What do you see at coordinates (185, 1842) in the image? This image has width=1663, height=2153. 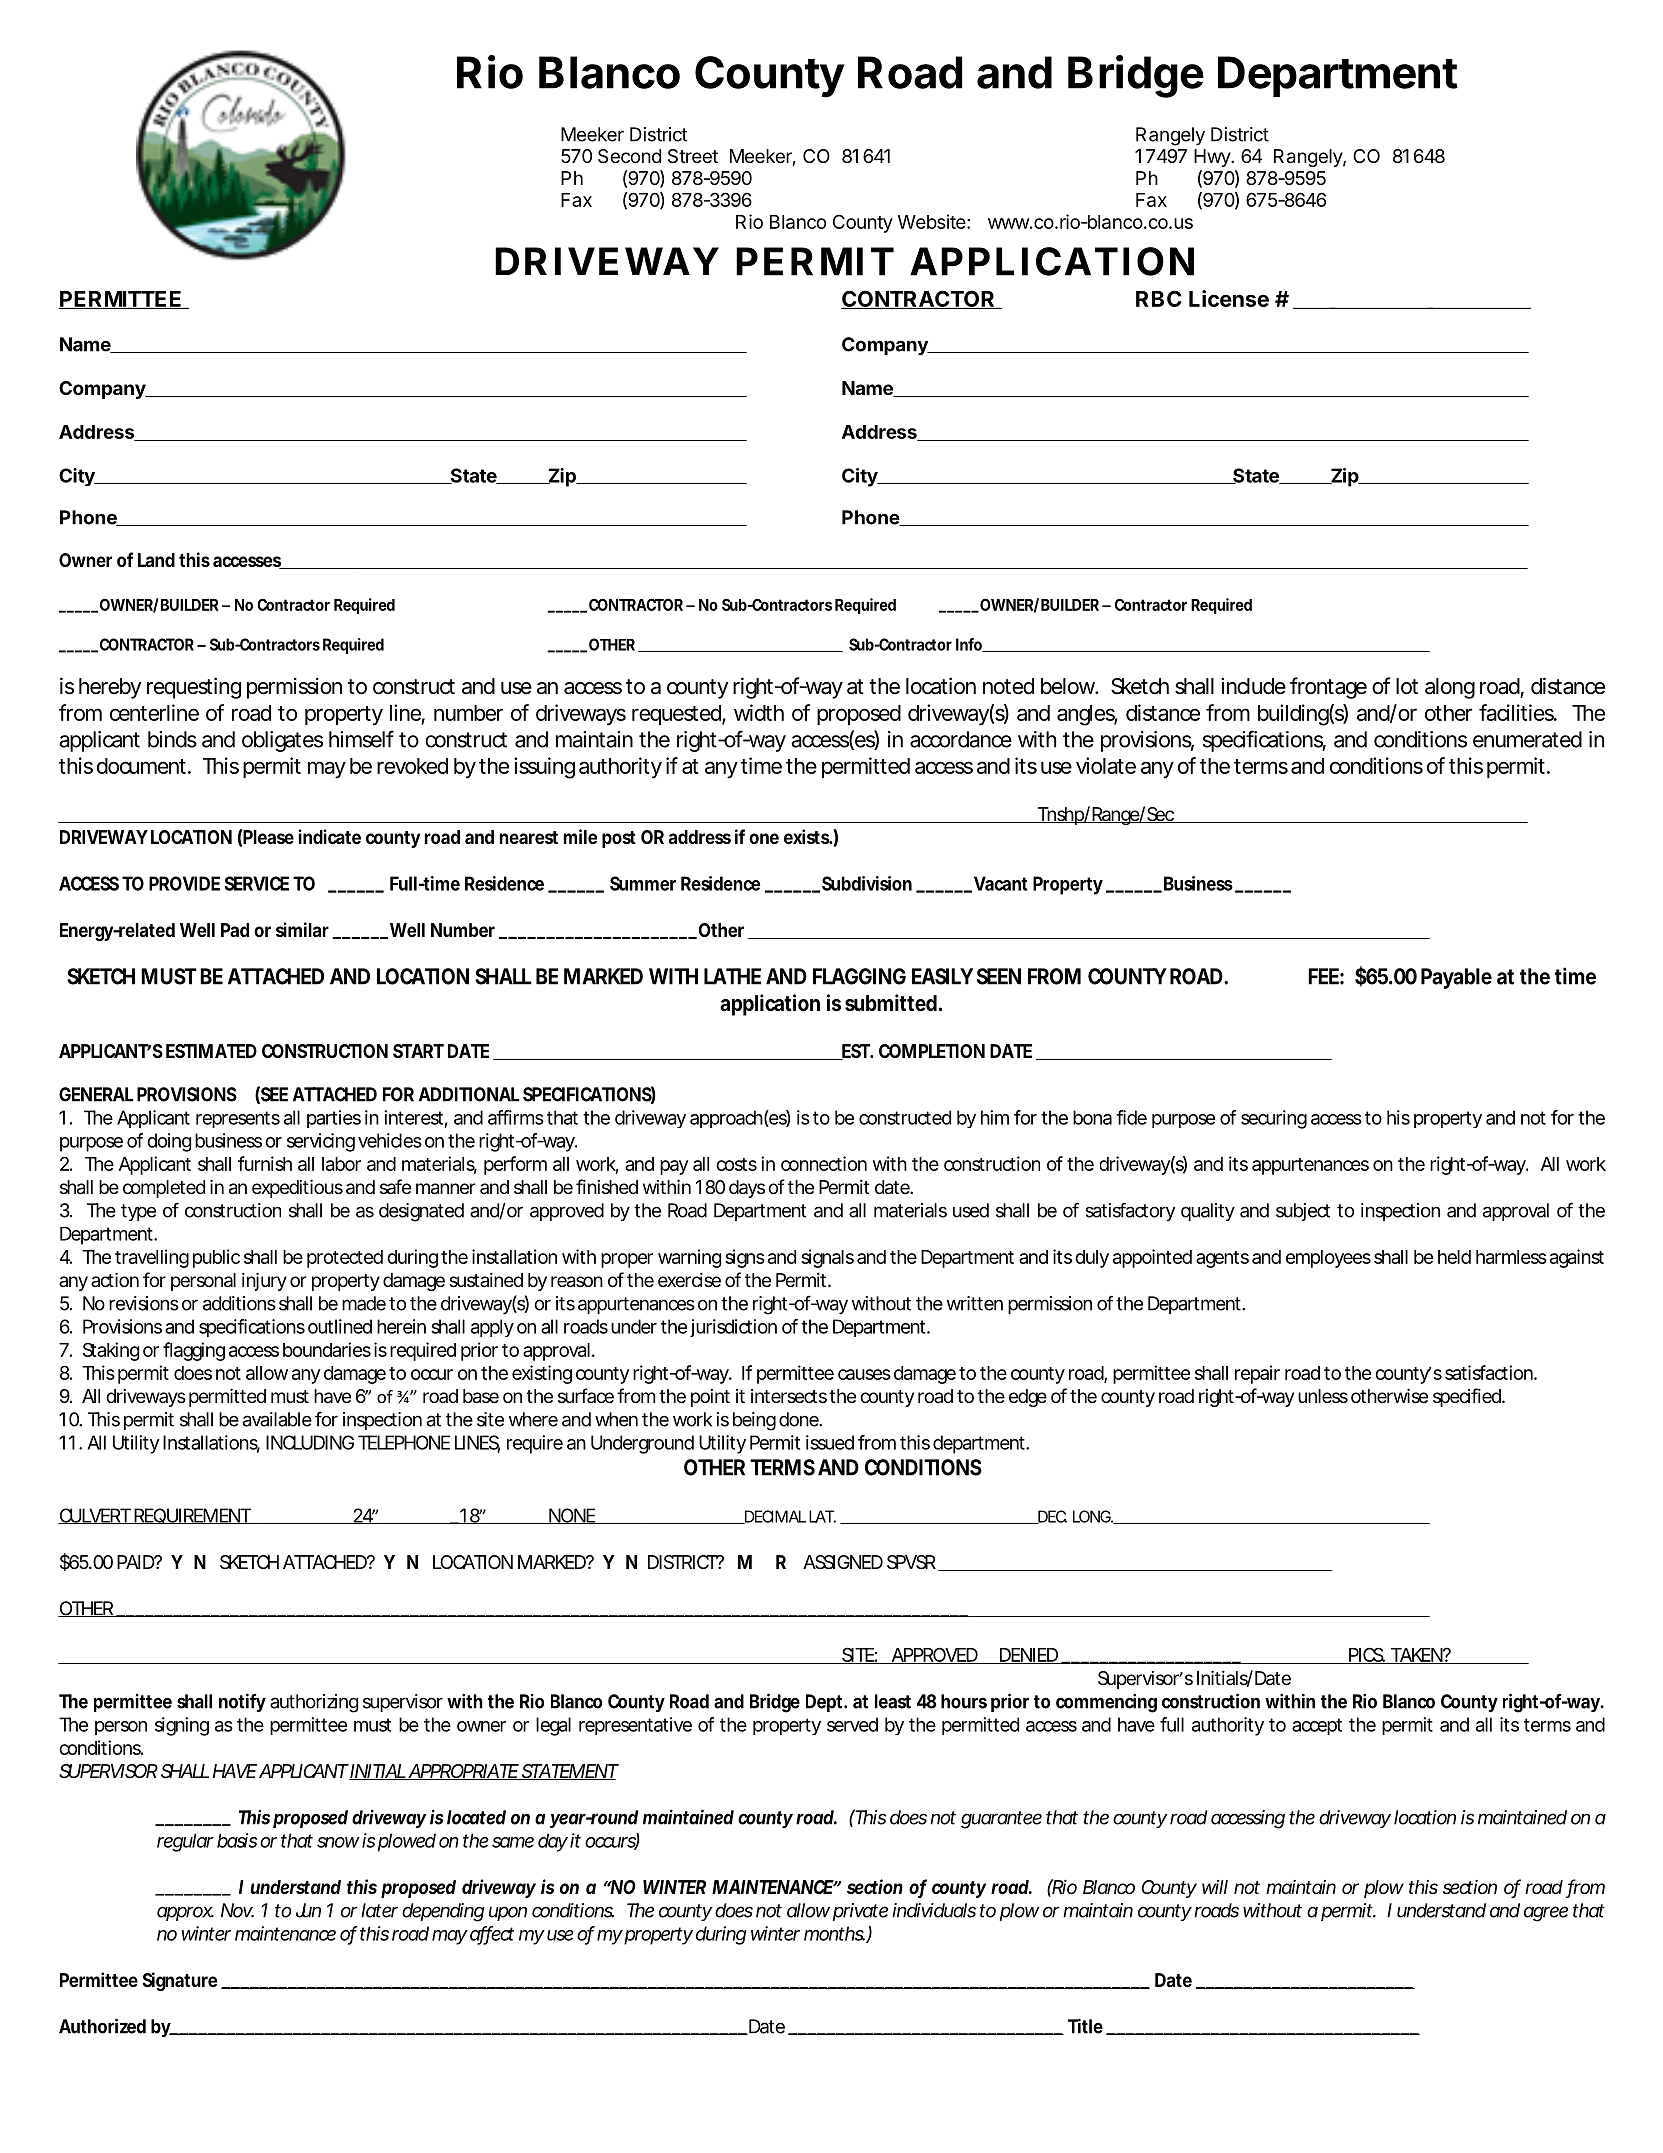 I see `regular` at bounding box center [185, 1842].
